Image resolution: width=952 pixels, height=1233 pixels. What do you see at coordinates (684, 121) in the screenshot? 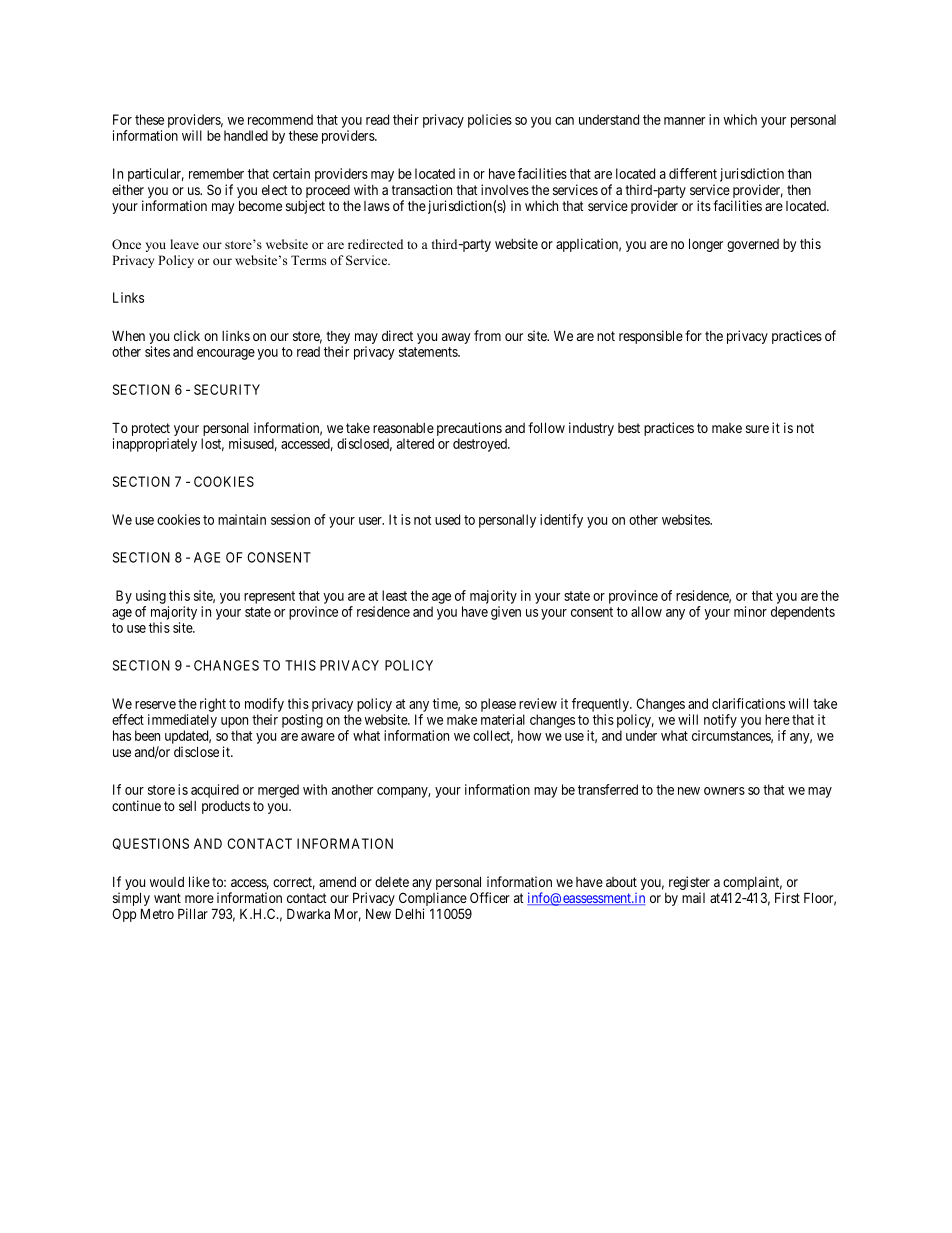
I see `manner` at bounding box center [684, 121].
